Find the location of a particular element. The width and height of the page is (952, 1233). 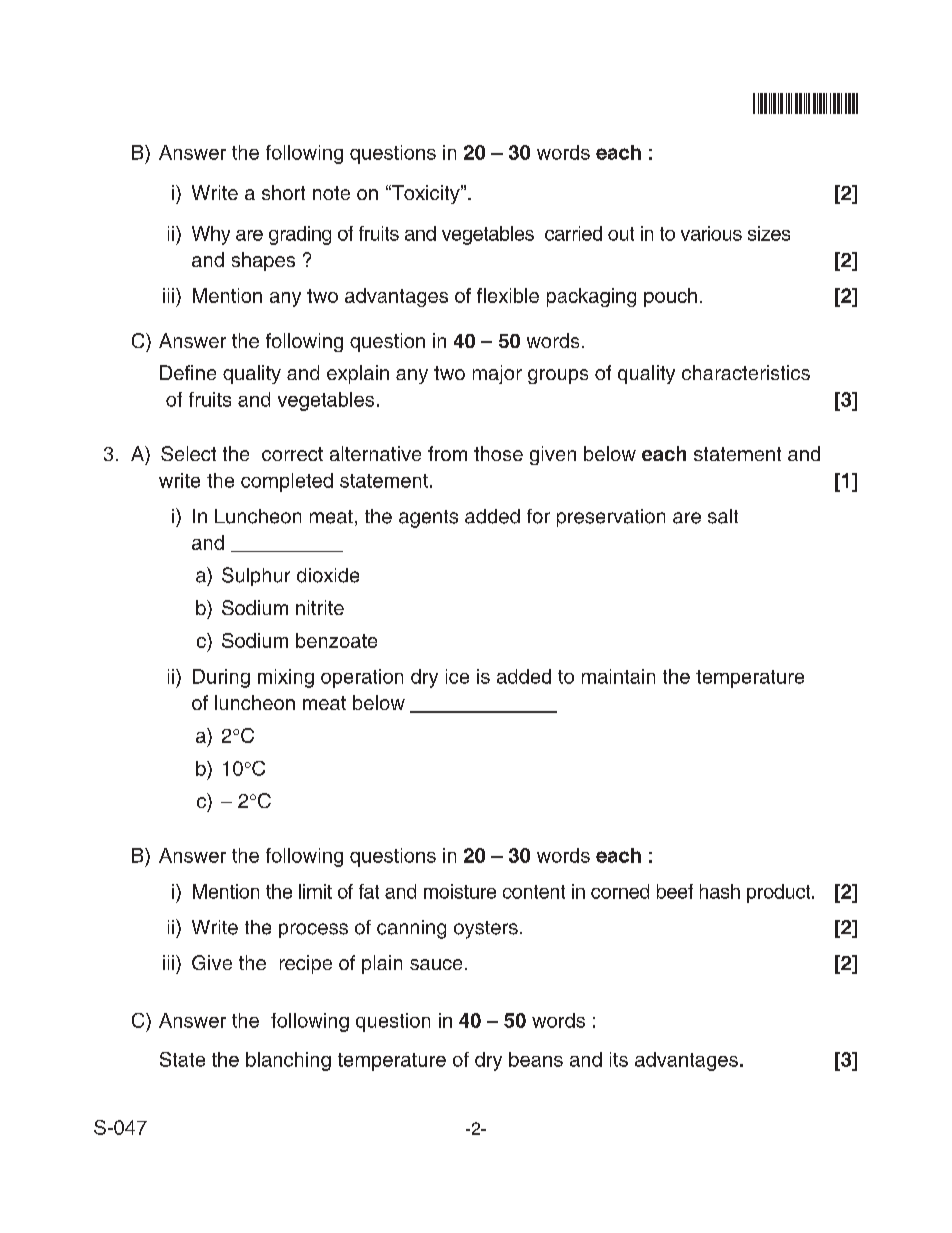

mixing is located at coordinates (286, 678).
